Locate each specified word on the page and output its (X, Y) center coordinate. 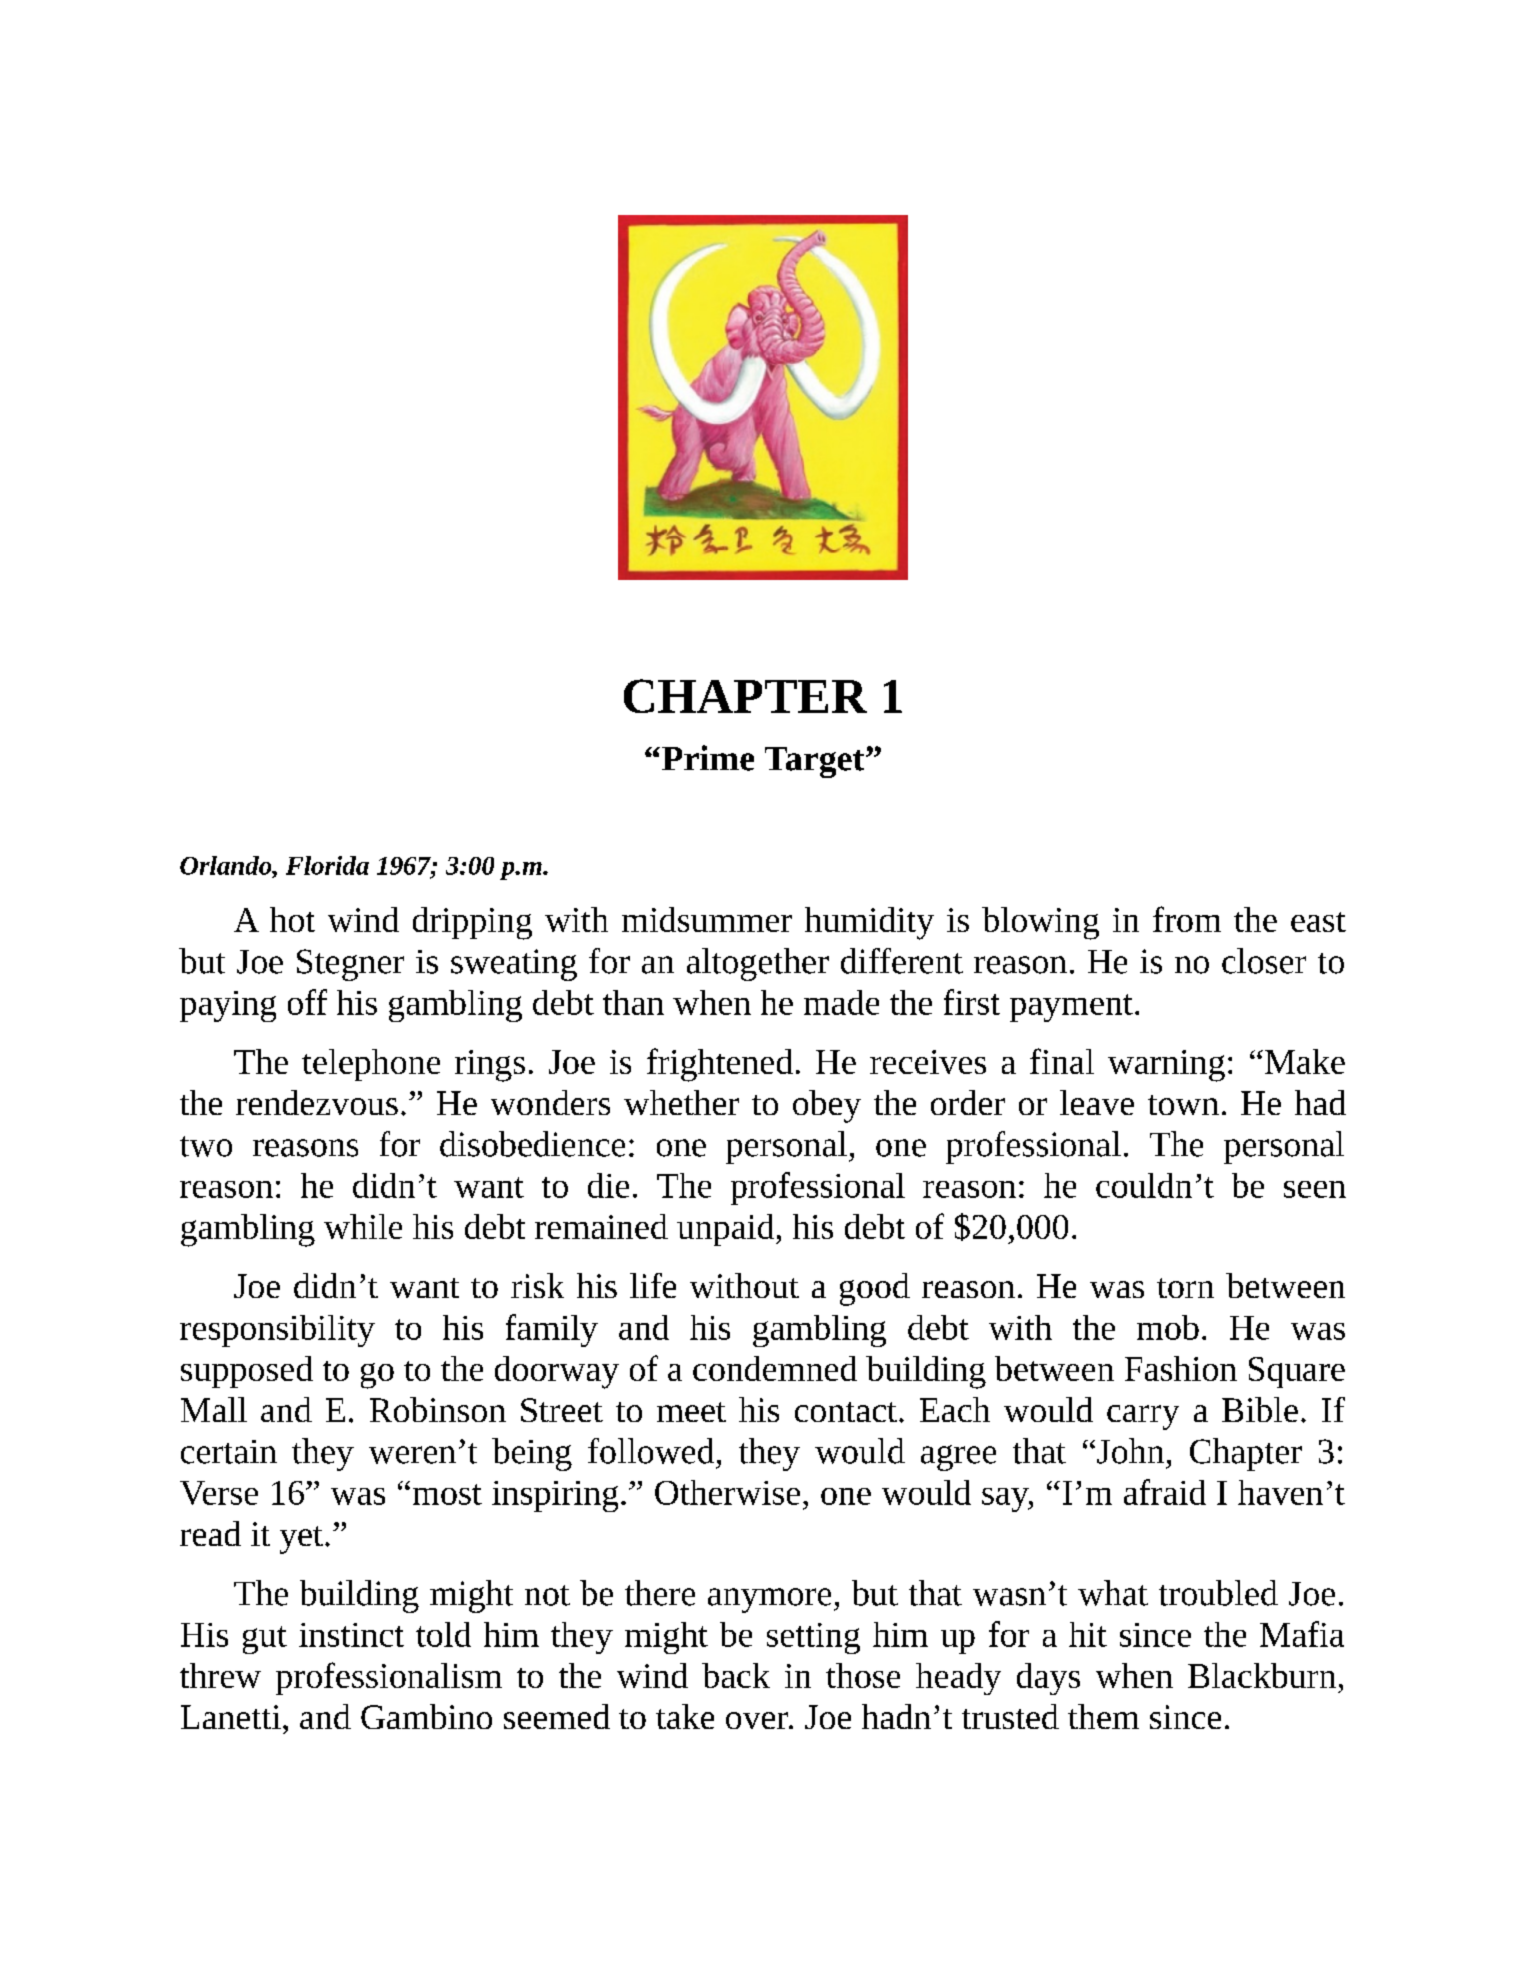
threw (220, 1675)
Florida (327, 865)
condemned (775, 1368)
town (1183, 1105)
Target (816, 762)
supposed (247, 1372)
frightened (720, 1065)
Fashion (1181, 1368)
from (1187, 919)
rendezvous (317, 1102)
